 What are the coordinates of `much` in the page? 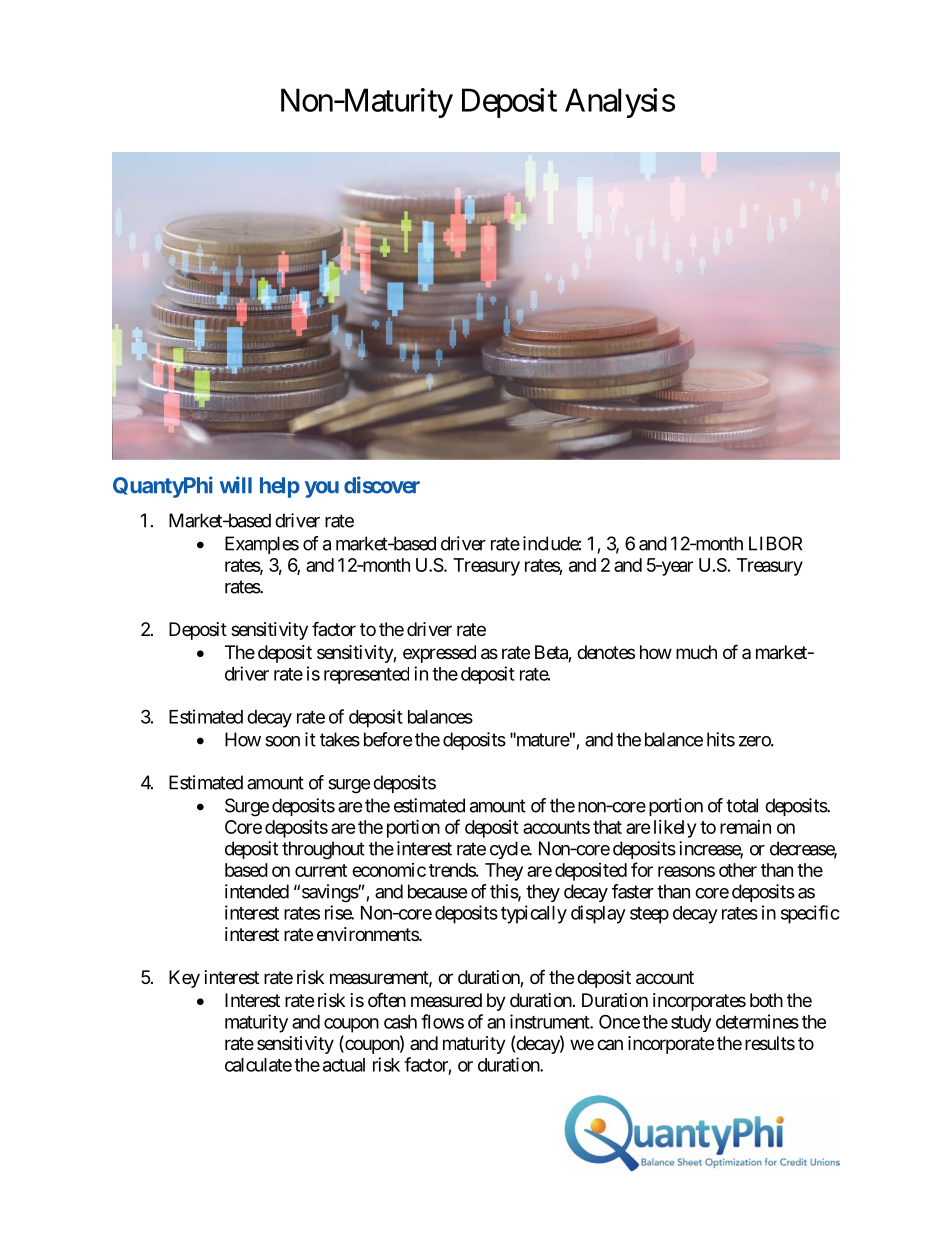 It's located at (696, 652).
